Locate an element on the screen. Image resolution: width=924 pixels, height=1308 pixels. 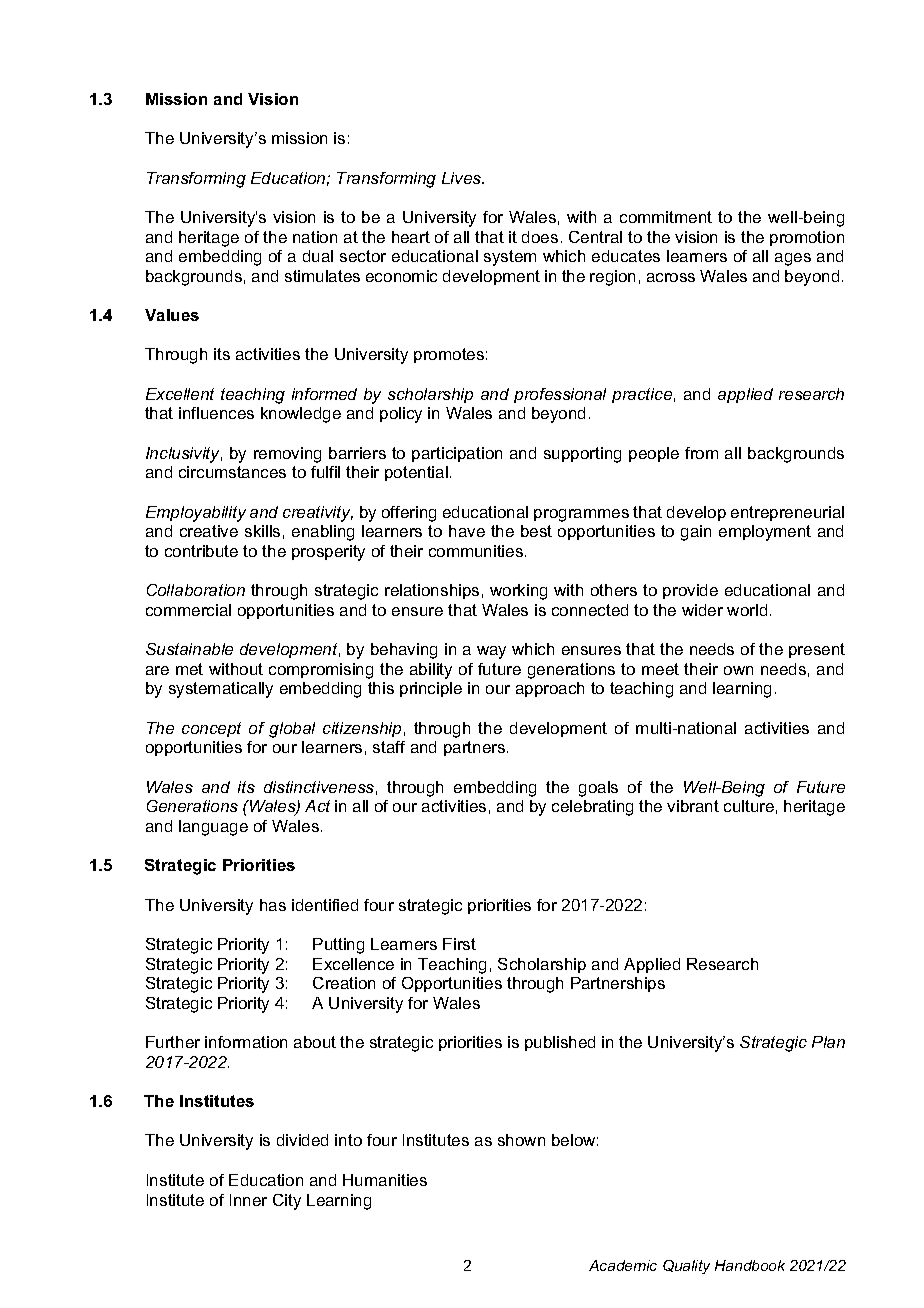
promotion is located at coordinates (807, 238).
